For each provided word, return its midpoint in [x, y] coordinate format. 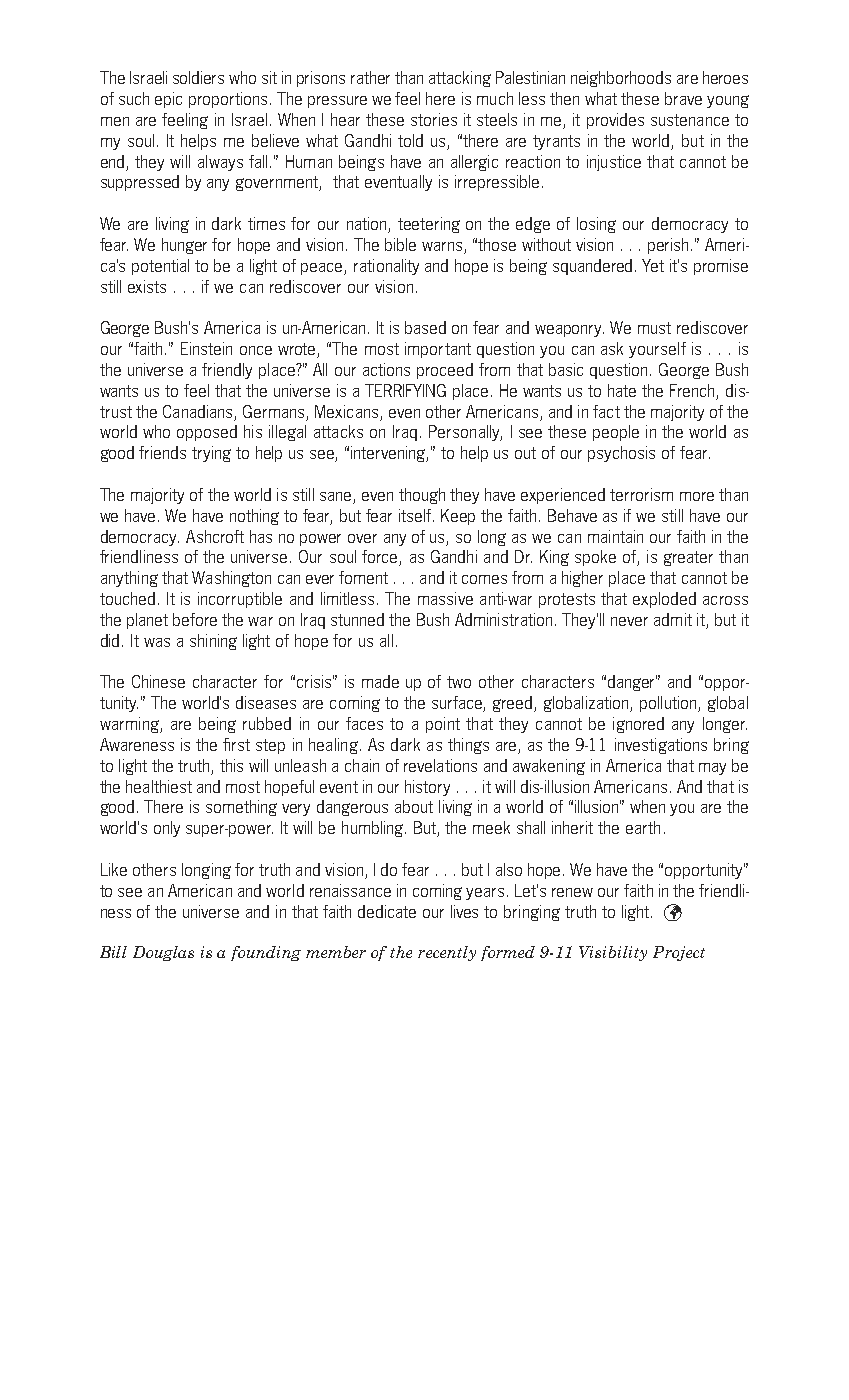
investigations [661, 746]
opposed [207, 433]
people [616, 433]
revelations [440, 765]
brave [683, 98]
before [195, 619]
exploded [664, 600]
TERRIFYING [405, 390]
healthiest [159, 786]
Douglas [163, 953]
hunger [184, 246]
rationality [386, 267]
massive [445, 598]
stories [434, 119]
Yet [653, 265]
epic [168, 100]
